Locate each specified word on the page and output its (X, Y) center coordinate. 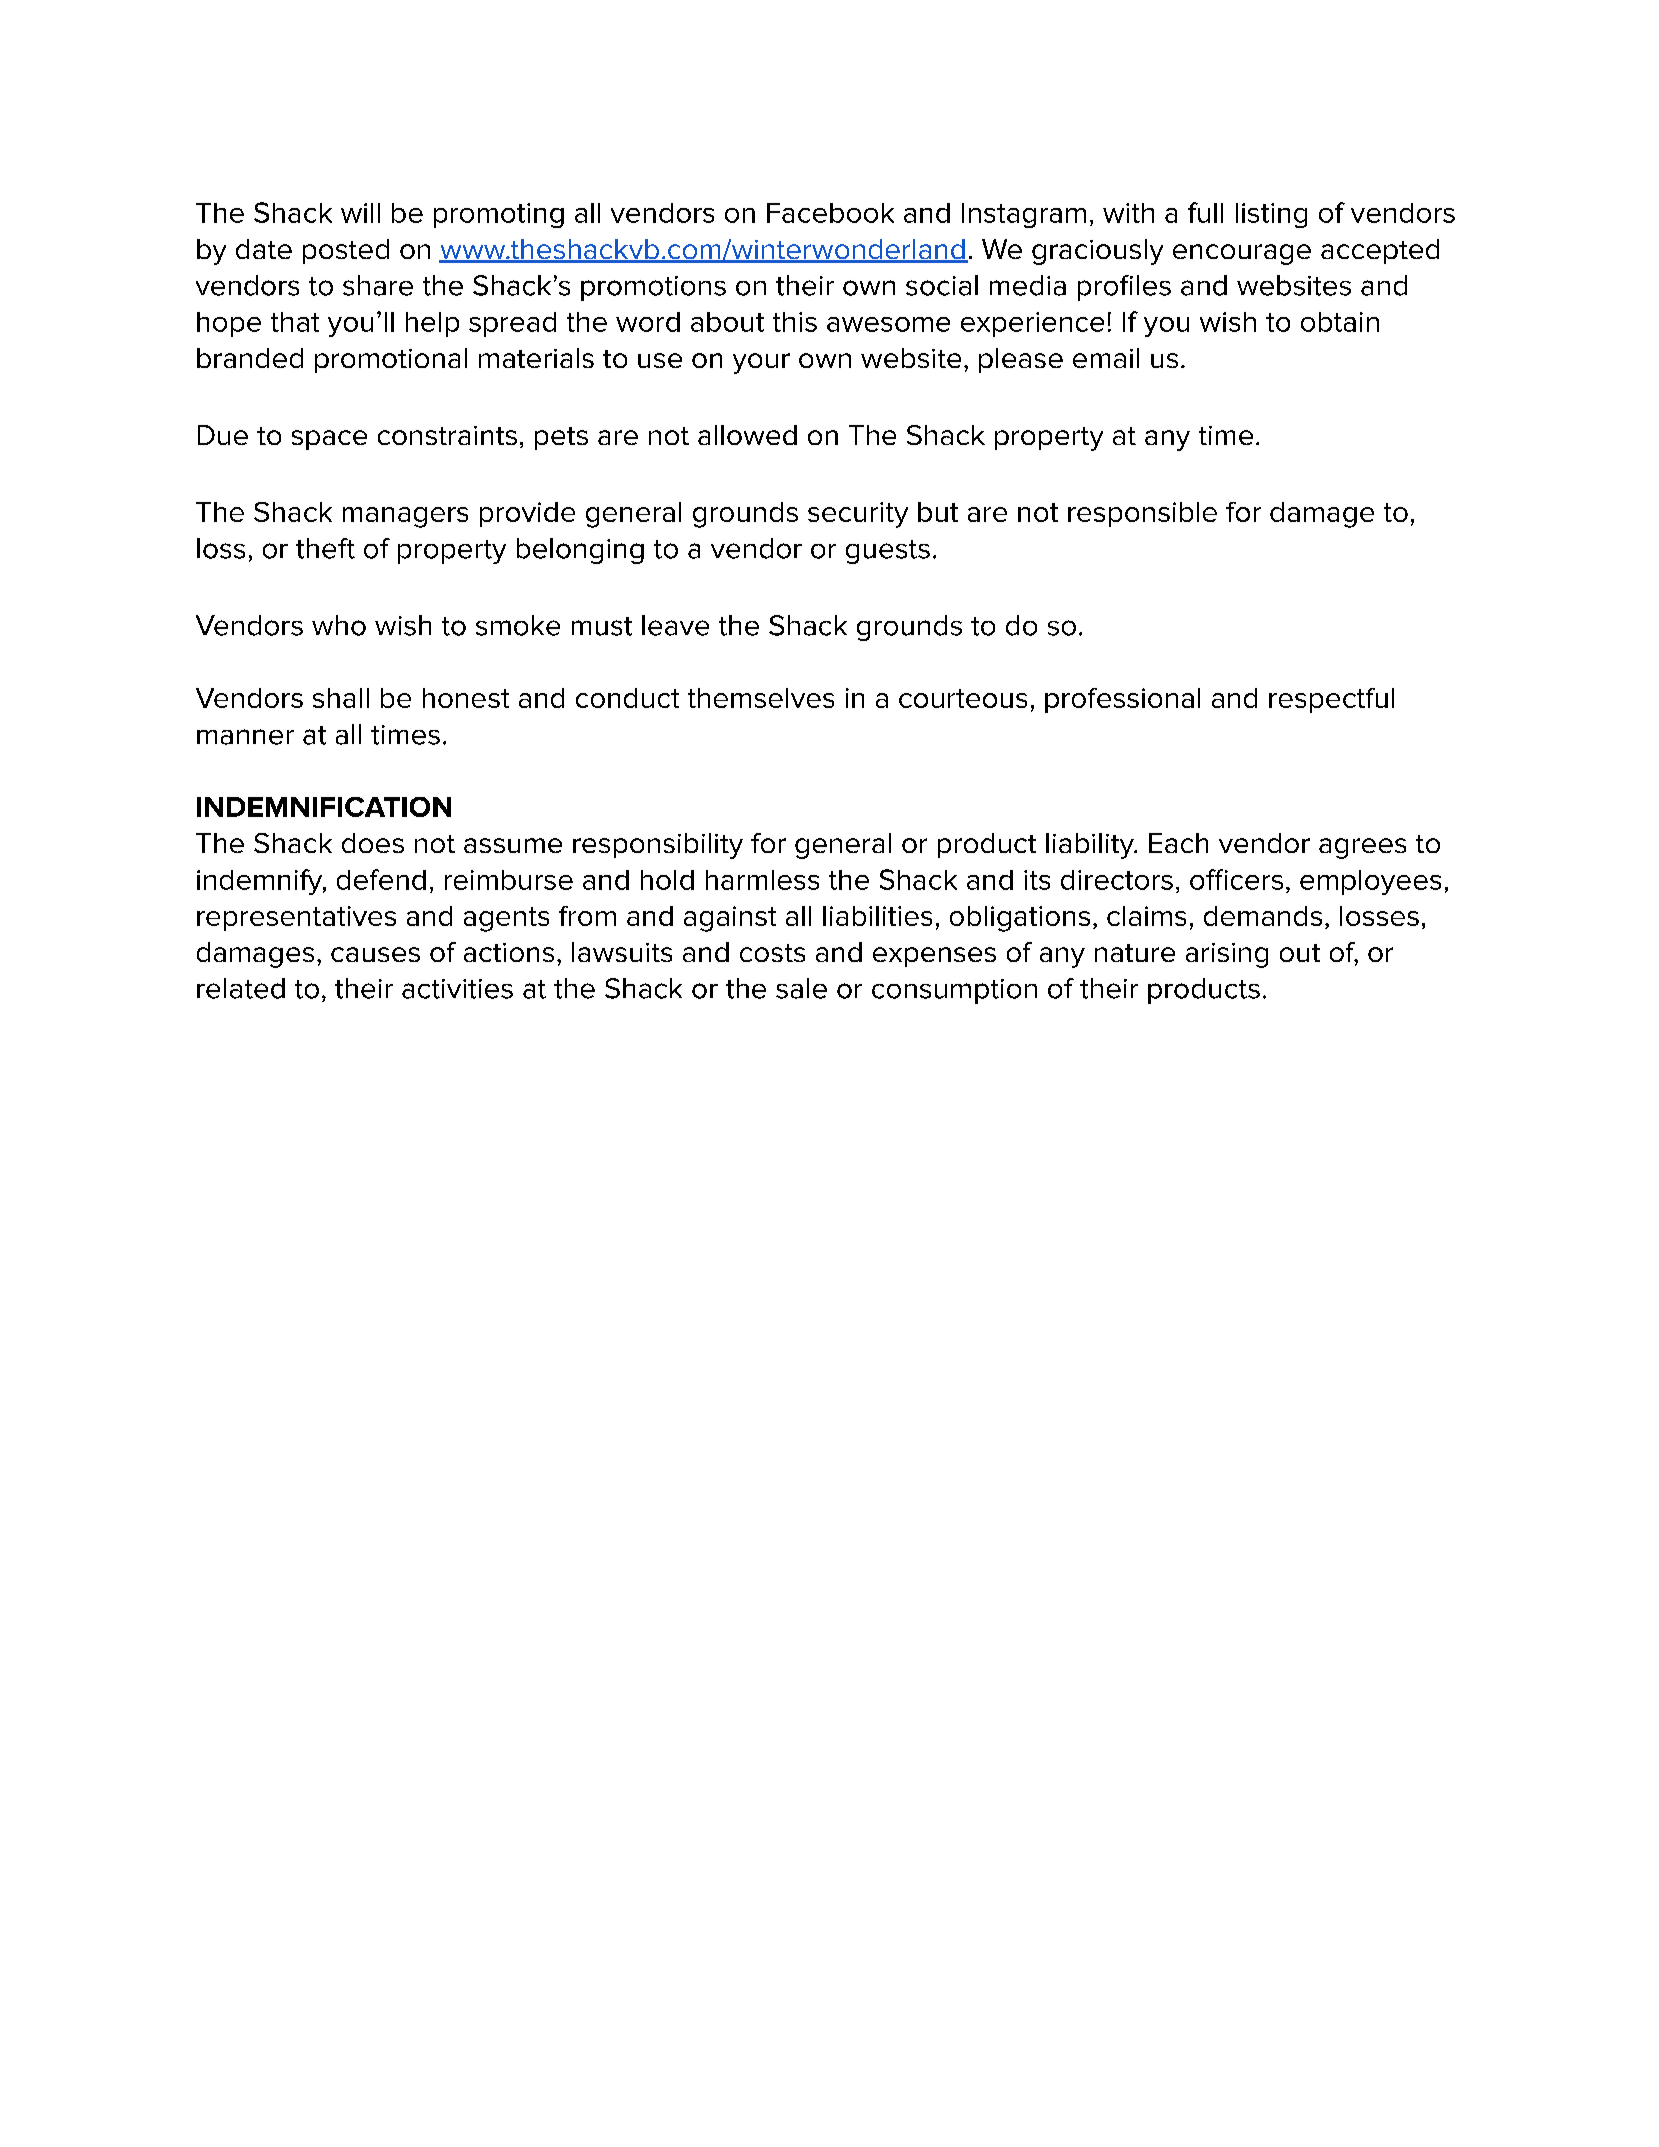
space (329, 440)
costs (772, 953)
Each (1178, 843)
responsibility (658, 846)
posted (346, 251)
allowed (747, 435)
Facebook (830, 213)
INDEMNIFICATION (324, 807)
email (1106, 358)
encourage (1242, 254)
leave (675, 625)
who (339, 625)
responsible (1142, 514)
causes (375, 954)
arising (1227, 955)
